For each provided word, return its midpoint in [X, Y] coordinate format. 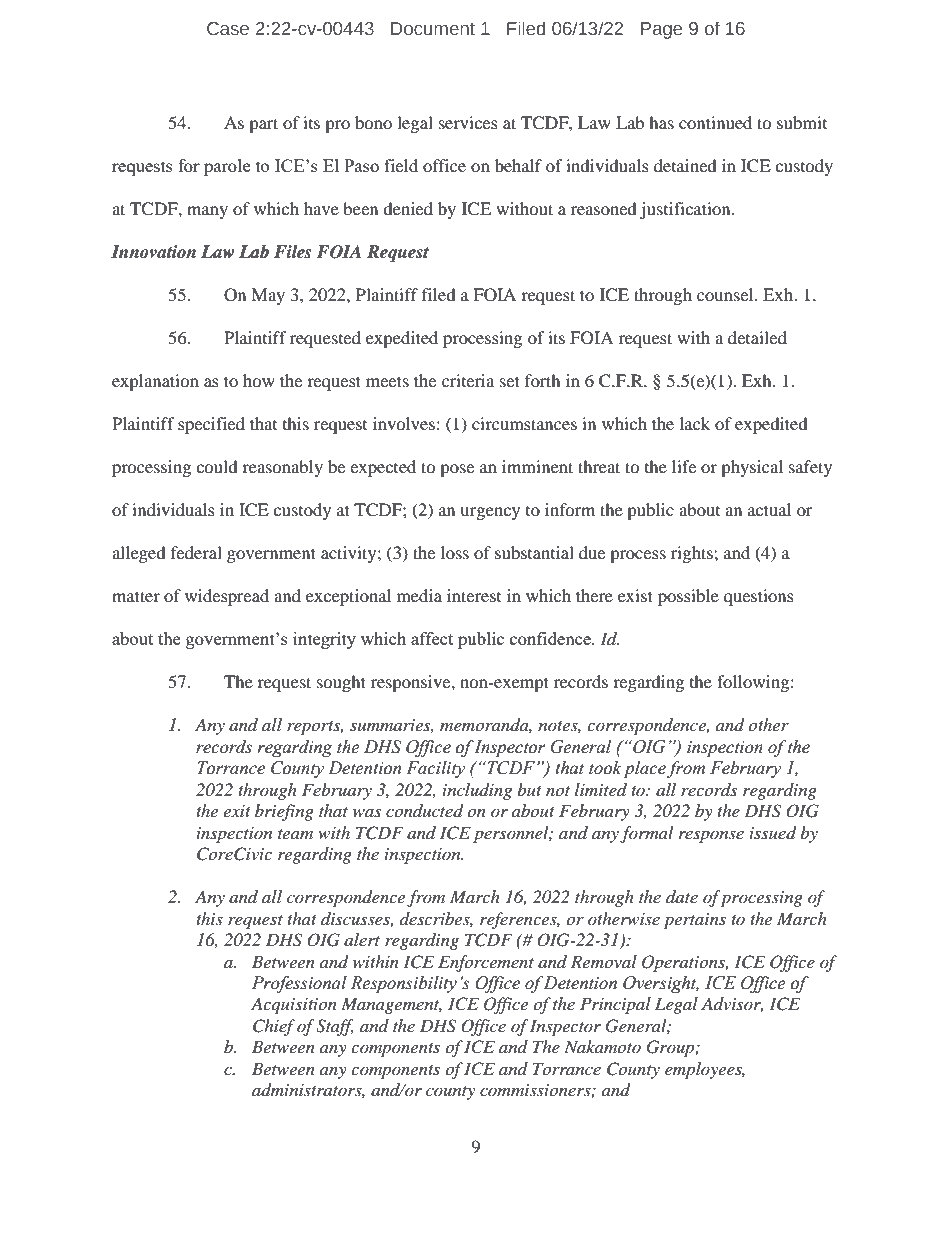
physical [752, 468]
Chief [274, 1027]
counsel [726, 294]
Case [228, 29]
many [207, 212]
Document [433, 29]
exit [237, 811]
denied [408, 208]
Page [661, 30]
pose [457, 470]
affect [432, 638]
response [711, 836]
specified [211, 425]
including [477, 791]
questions [759, 597]
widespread [227, 597]
